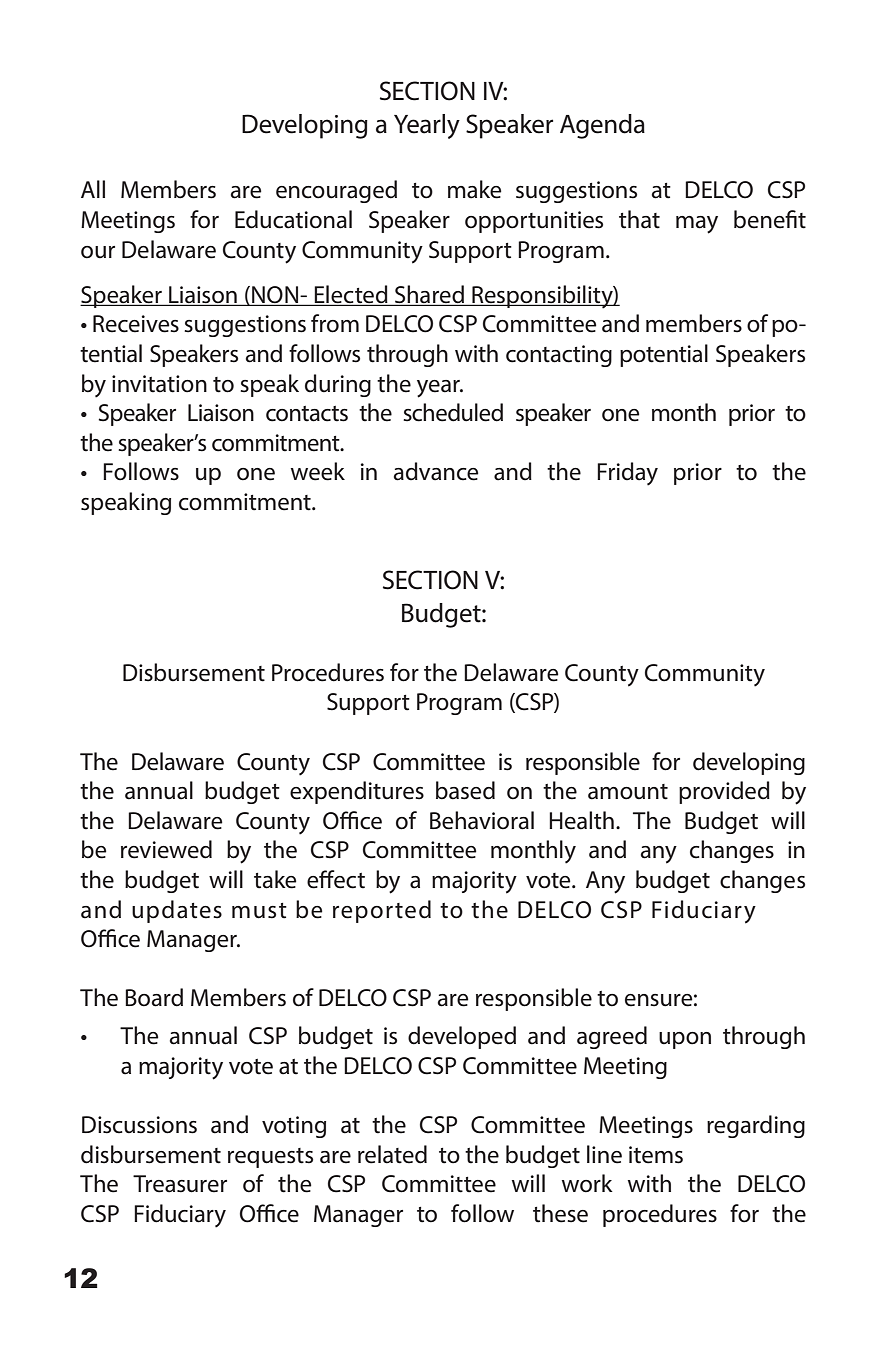 This page has height=1372, width=887. Describe the element at coordinates (154, 997) in the page. I see `Board` at that location.
